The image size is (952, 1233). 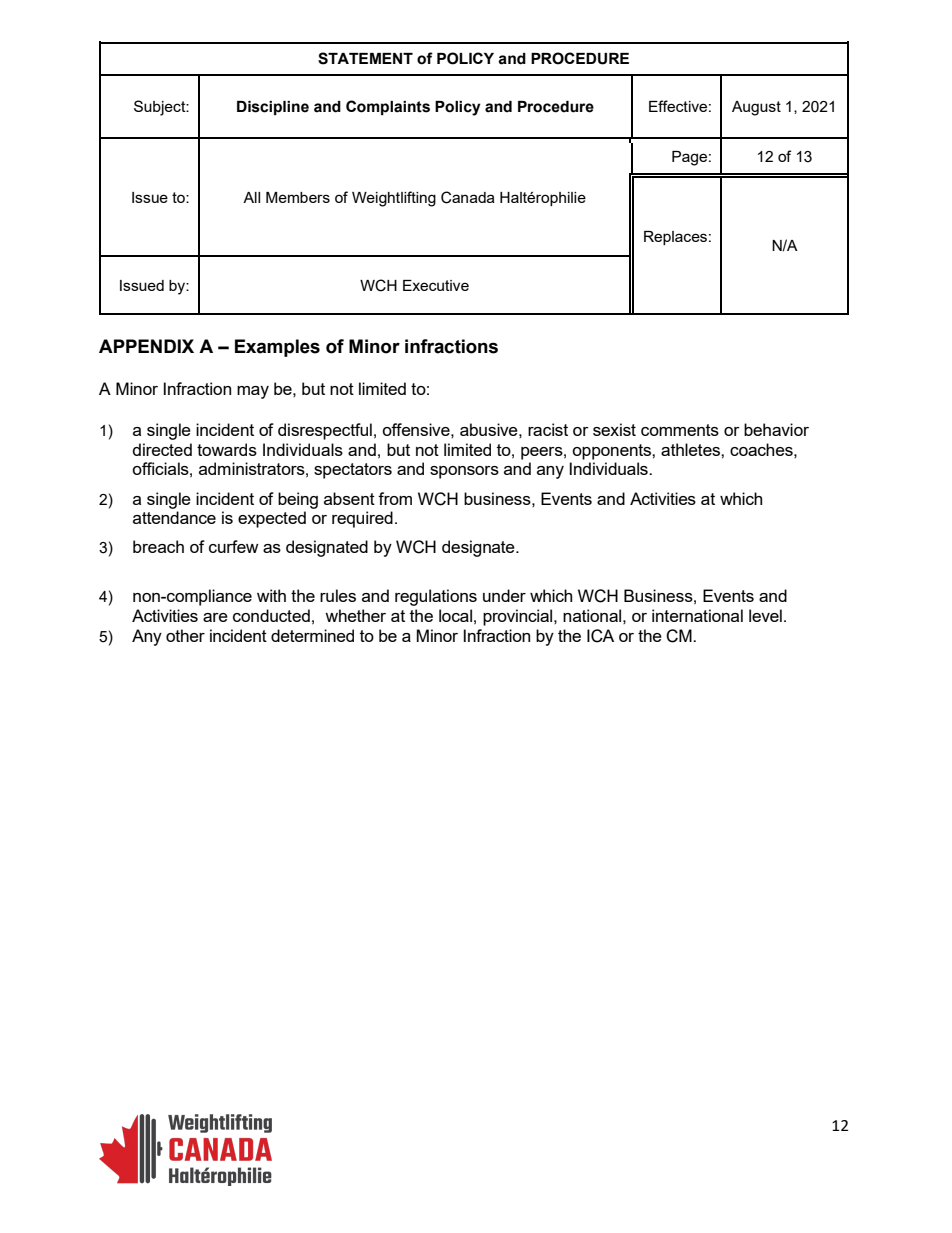 I want to click on are, so click(x=215, y=617).
